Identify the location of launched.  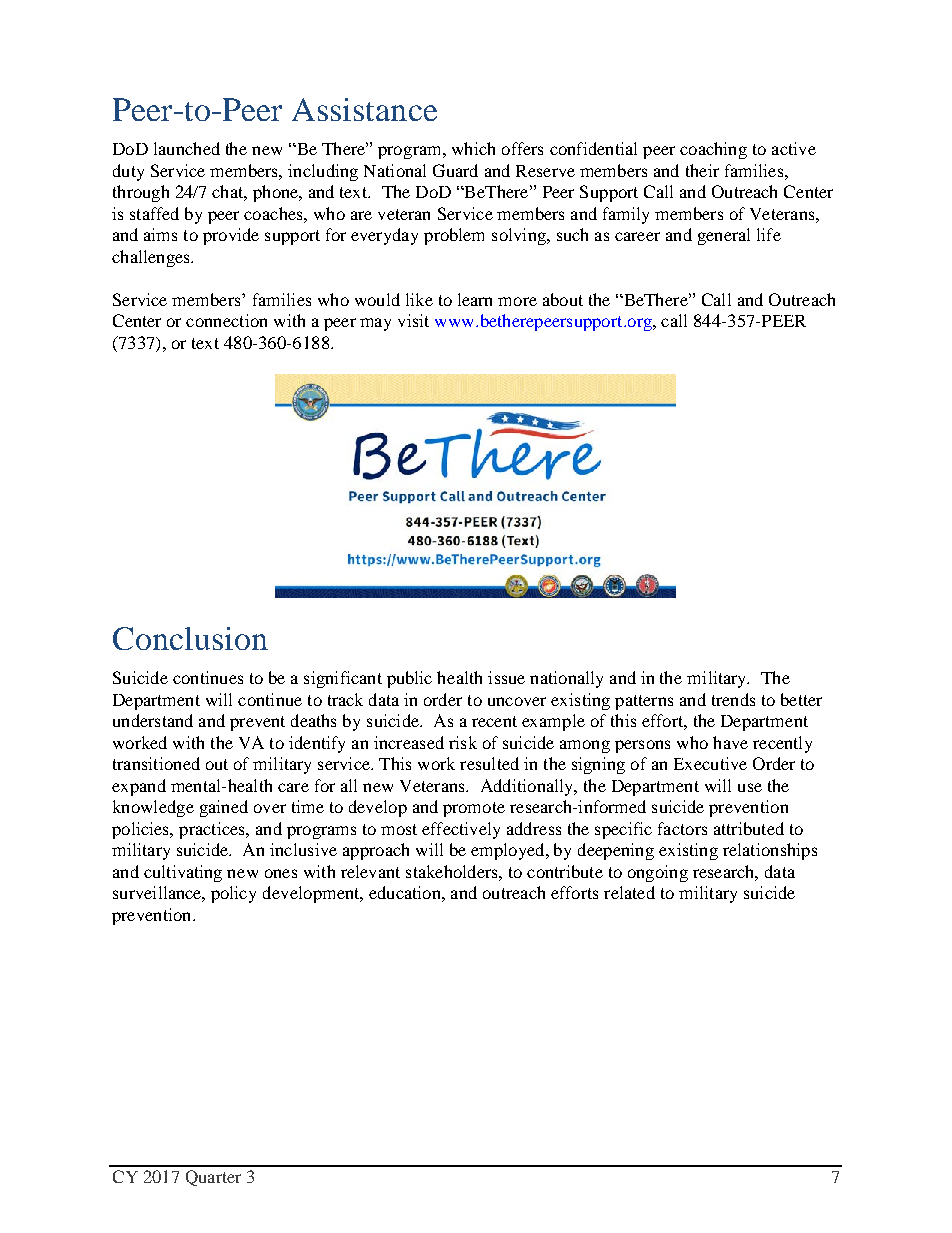
(187, 148).
